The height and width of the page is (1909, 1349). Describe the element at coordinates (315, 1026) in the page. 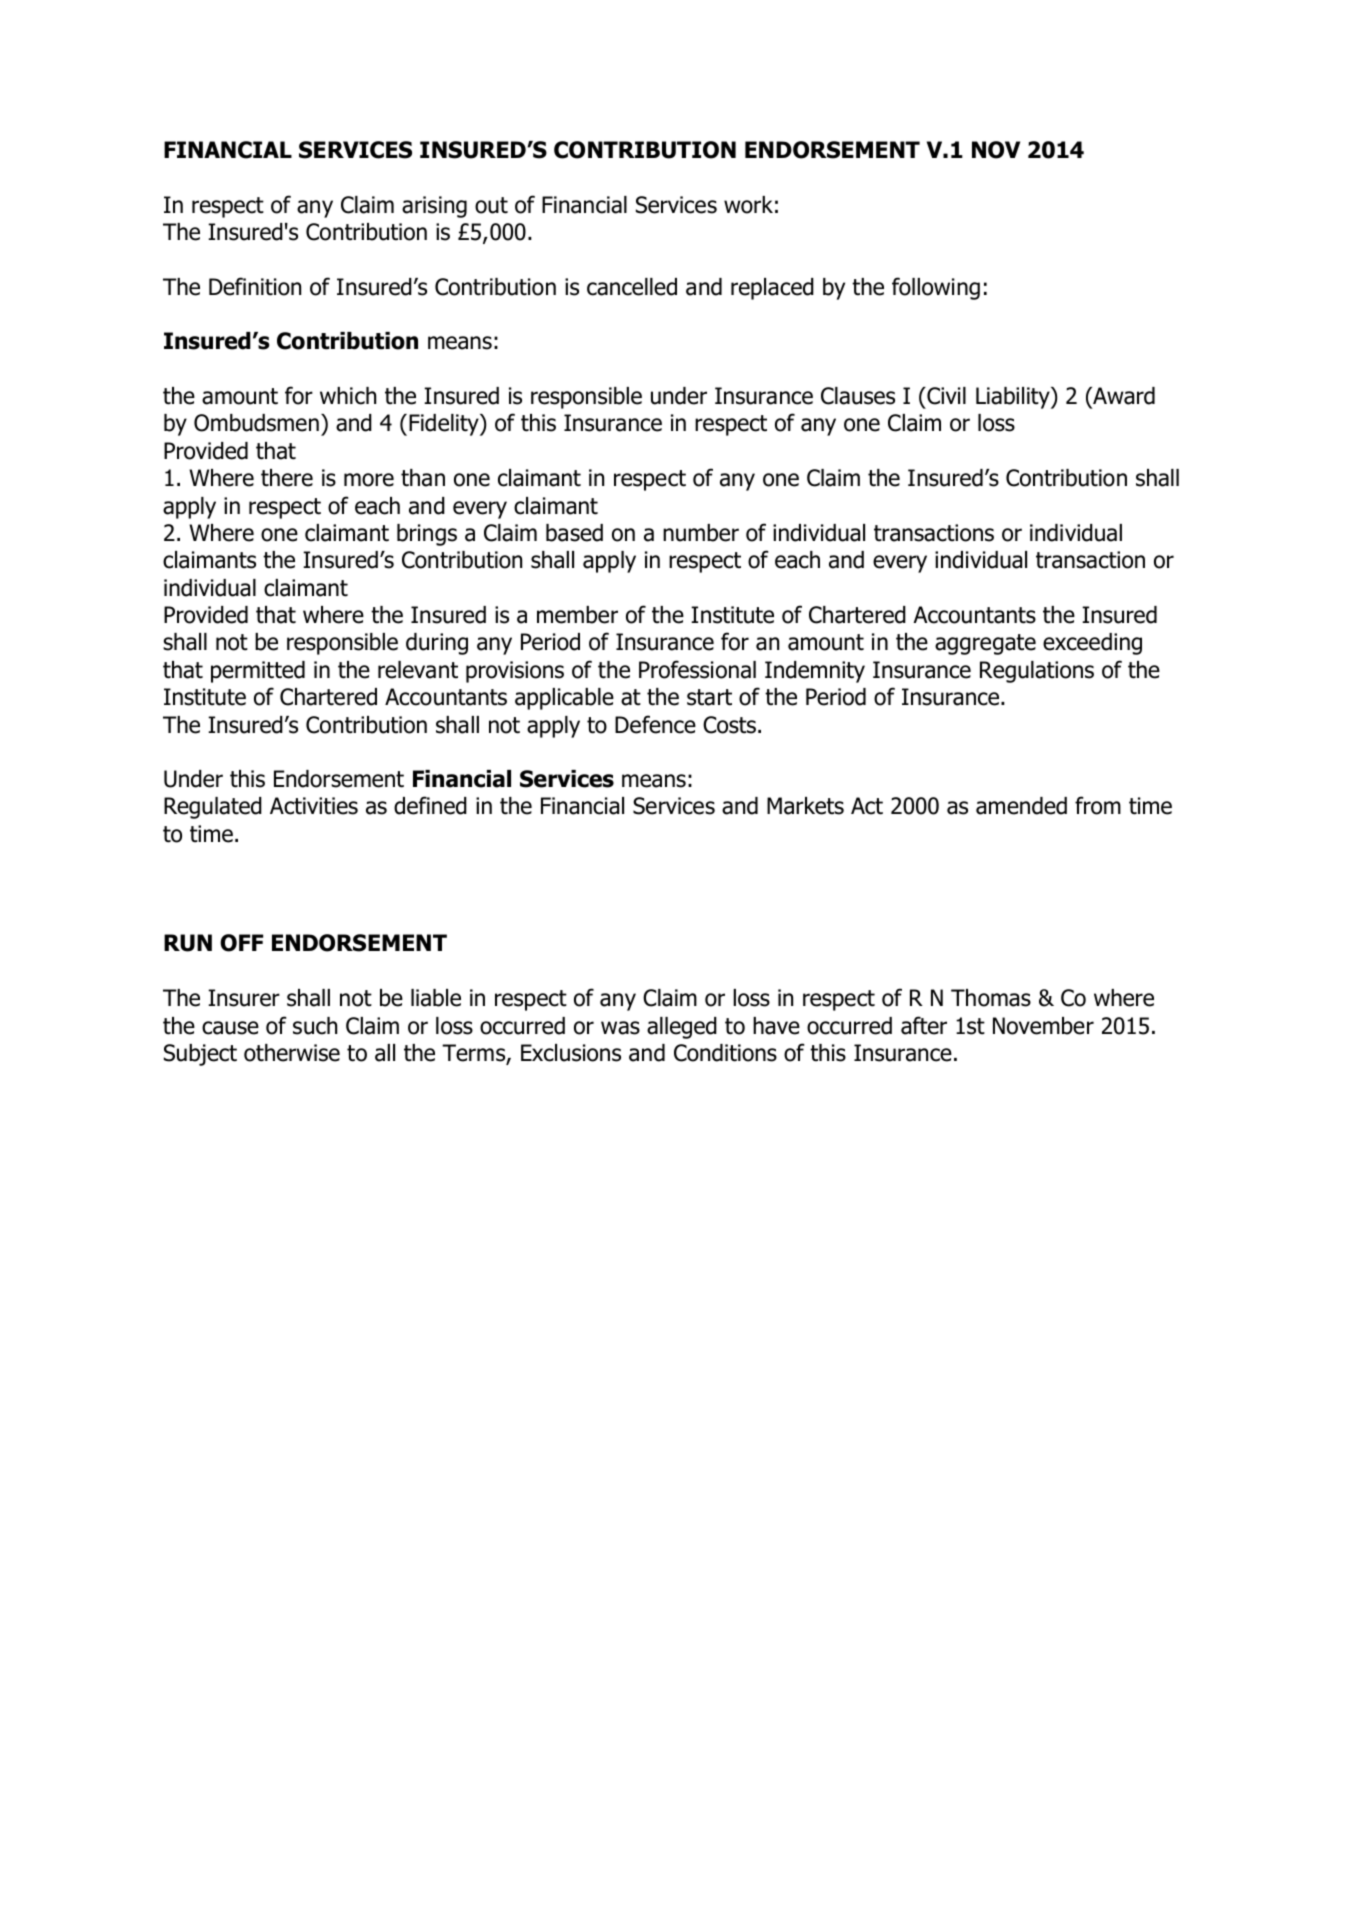

I see `such` at that location.
